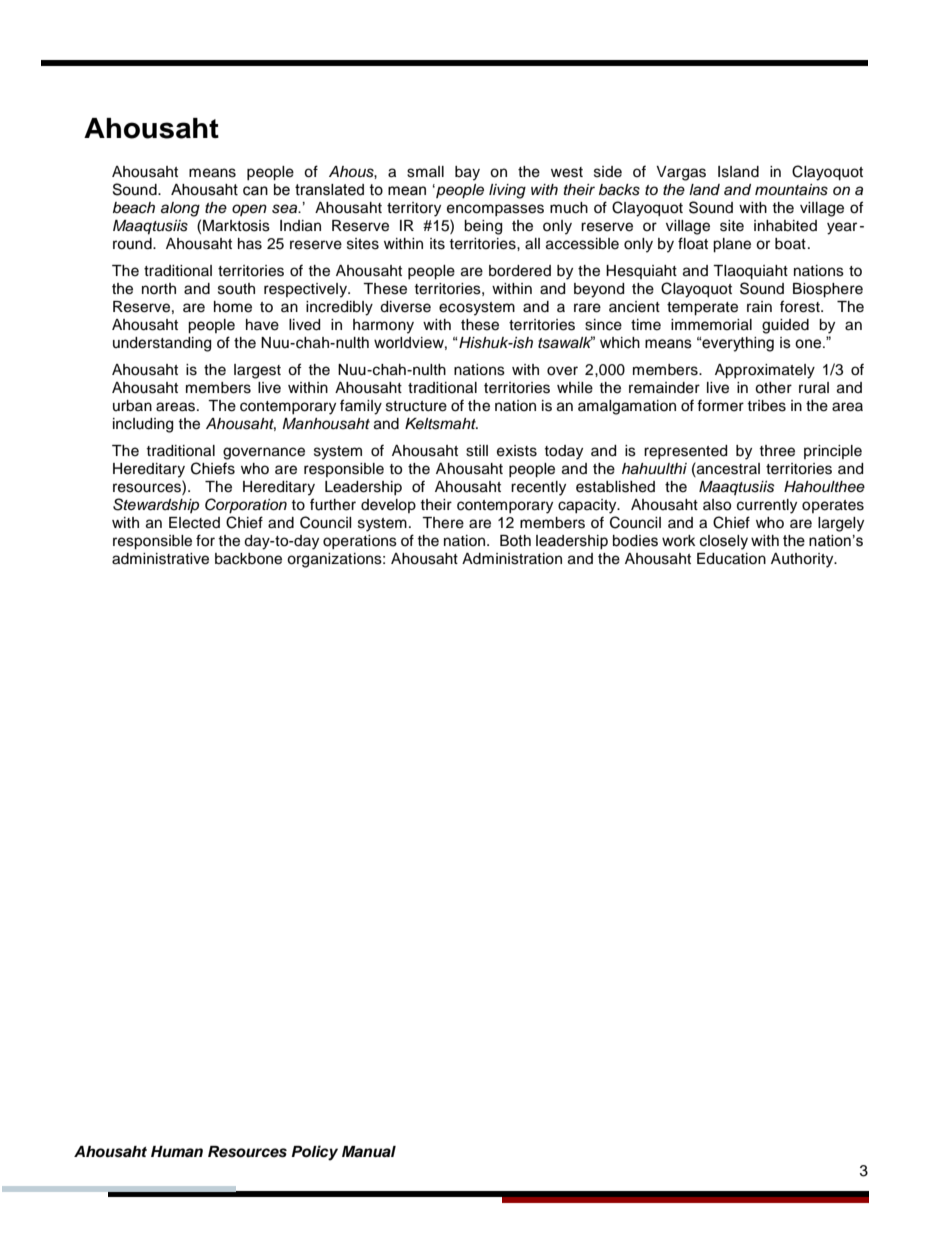  What do you see at coordinates (246, 506) in the screenshot?
I see `Corporation` at bounding box center [246, 506].
